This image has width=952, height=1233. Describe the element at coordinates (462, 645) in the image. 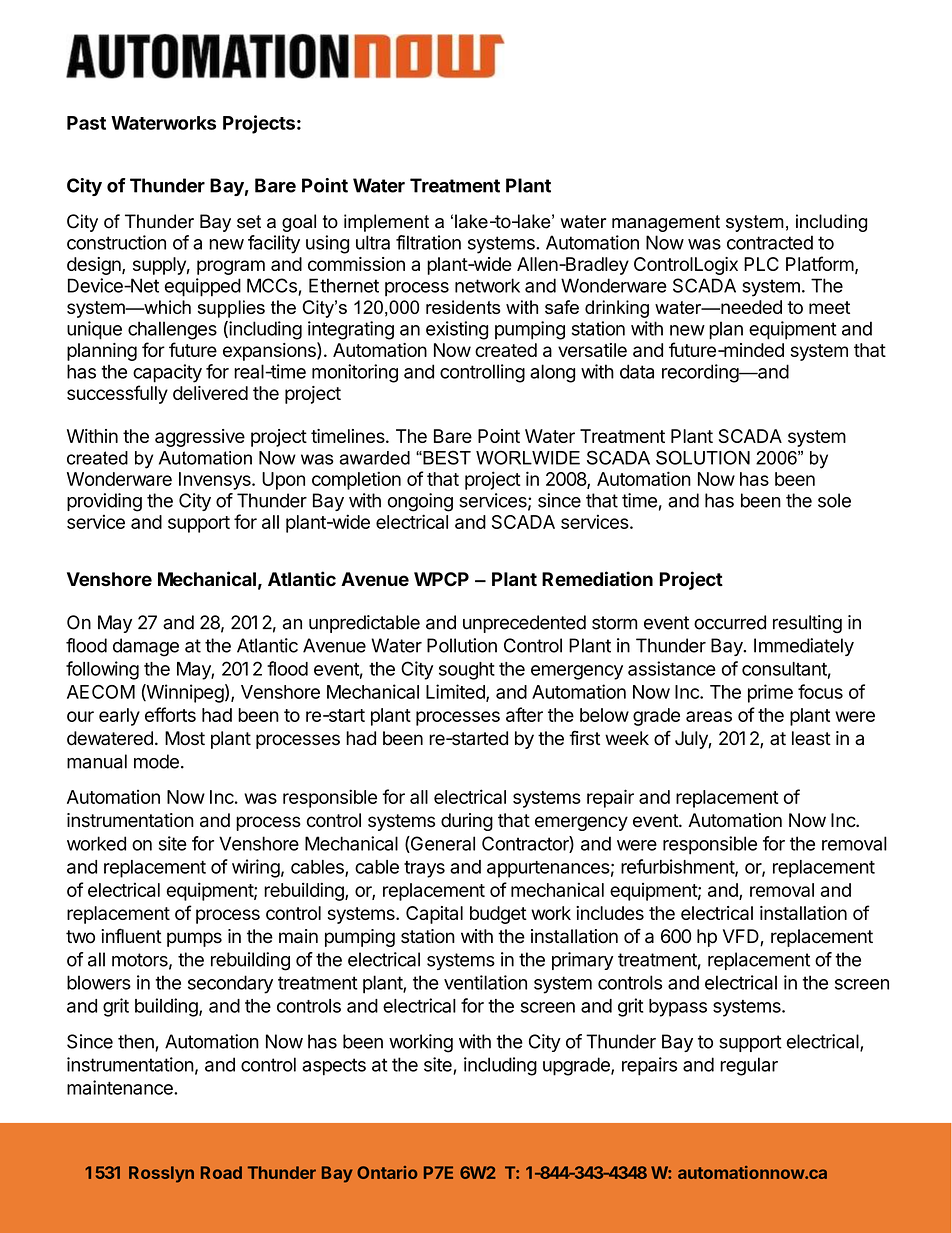

I see `Pollution` at that location.
